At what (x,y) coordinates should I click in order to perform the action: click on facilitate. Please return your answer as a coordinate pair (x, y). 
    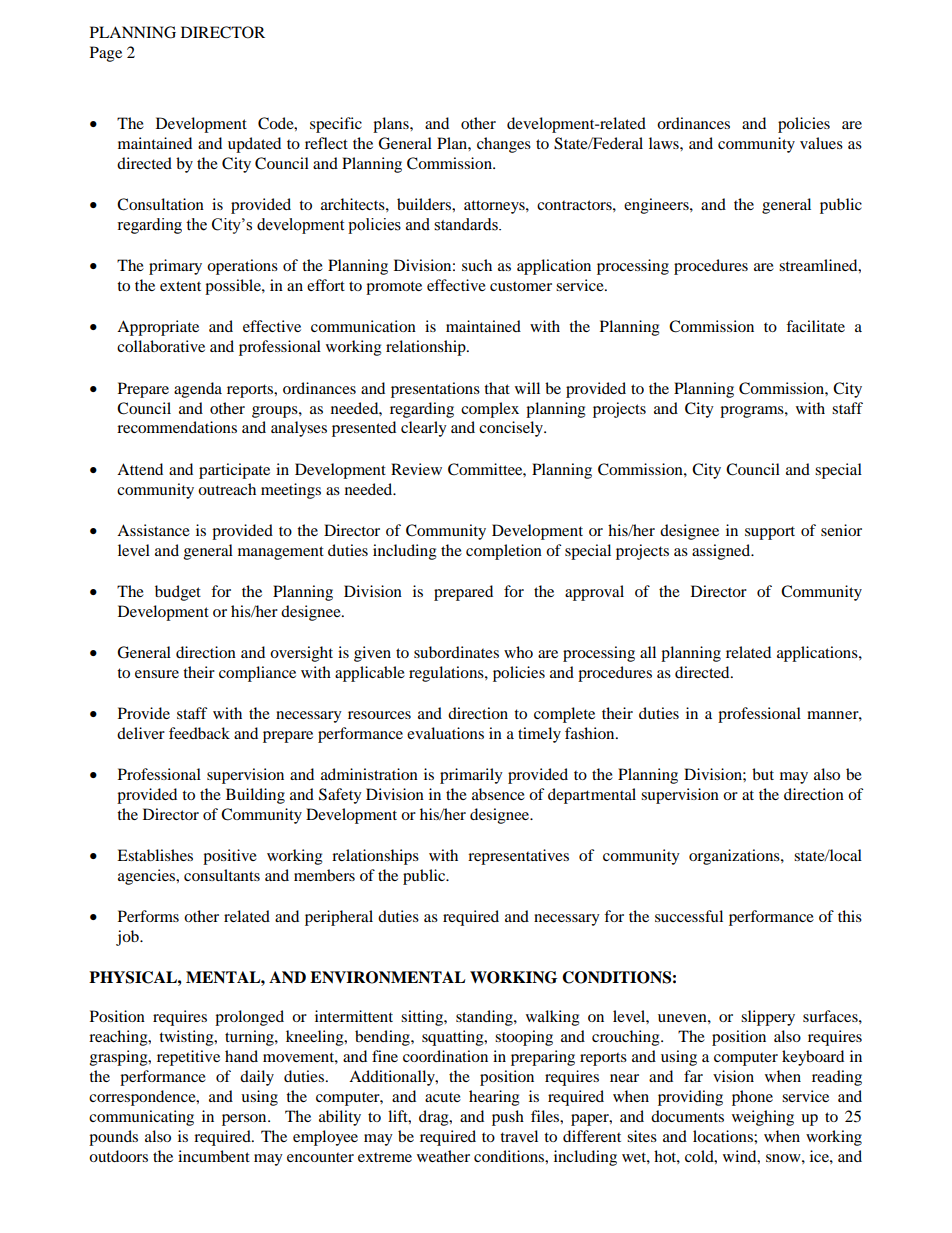
    Looking at the image, I should click on (815, 326).
